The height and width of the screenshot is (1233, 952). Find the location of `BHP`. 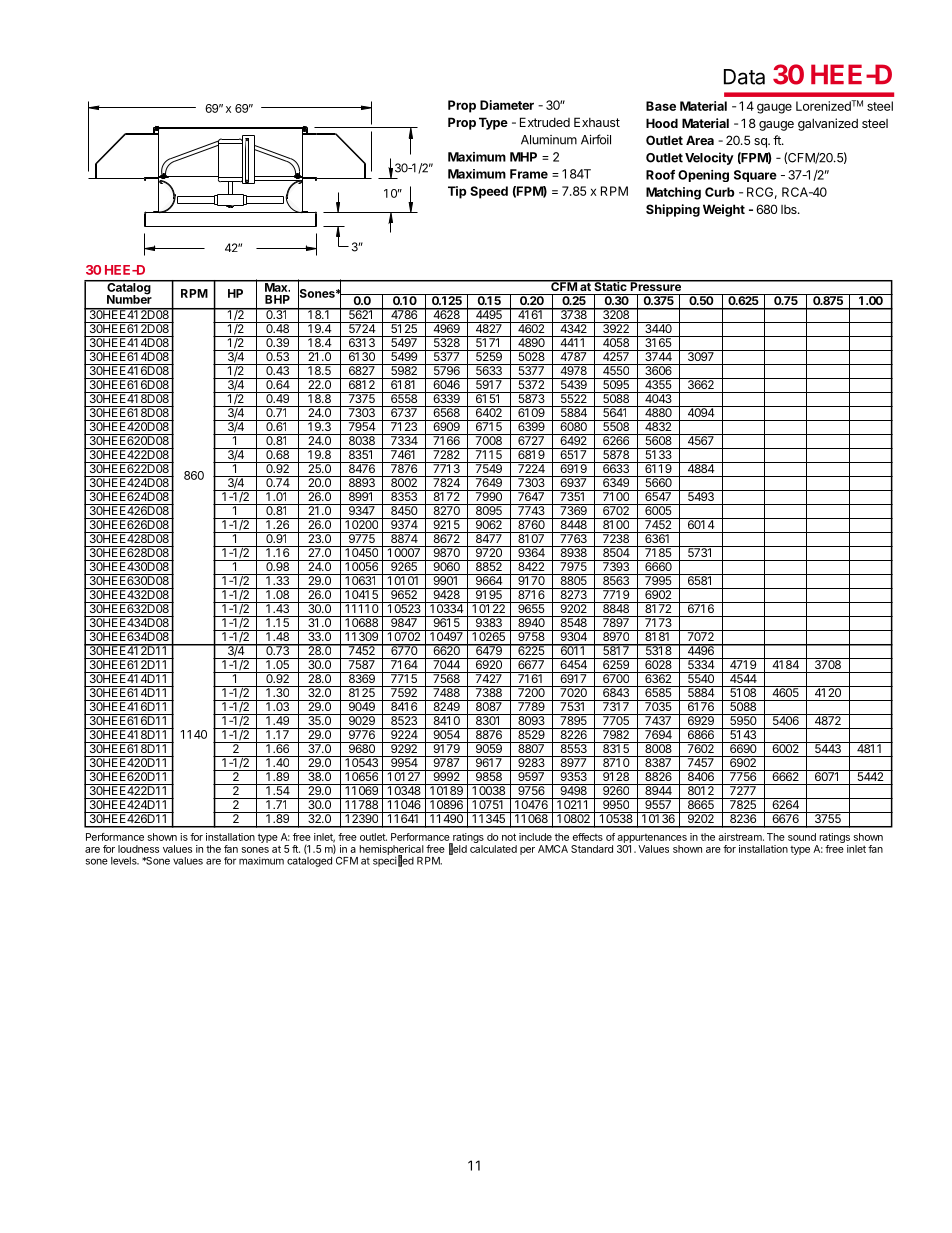

BHP is located at coordinates (277, 299).
